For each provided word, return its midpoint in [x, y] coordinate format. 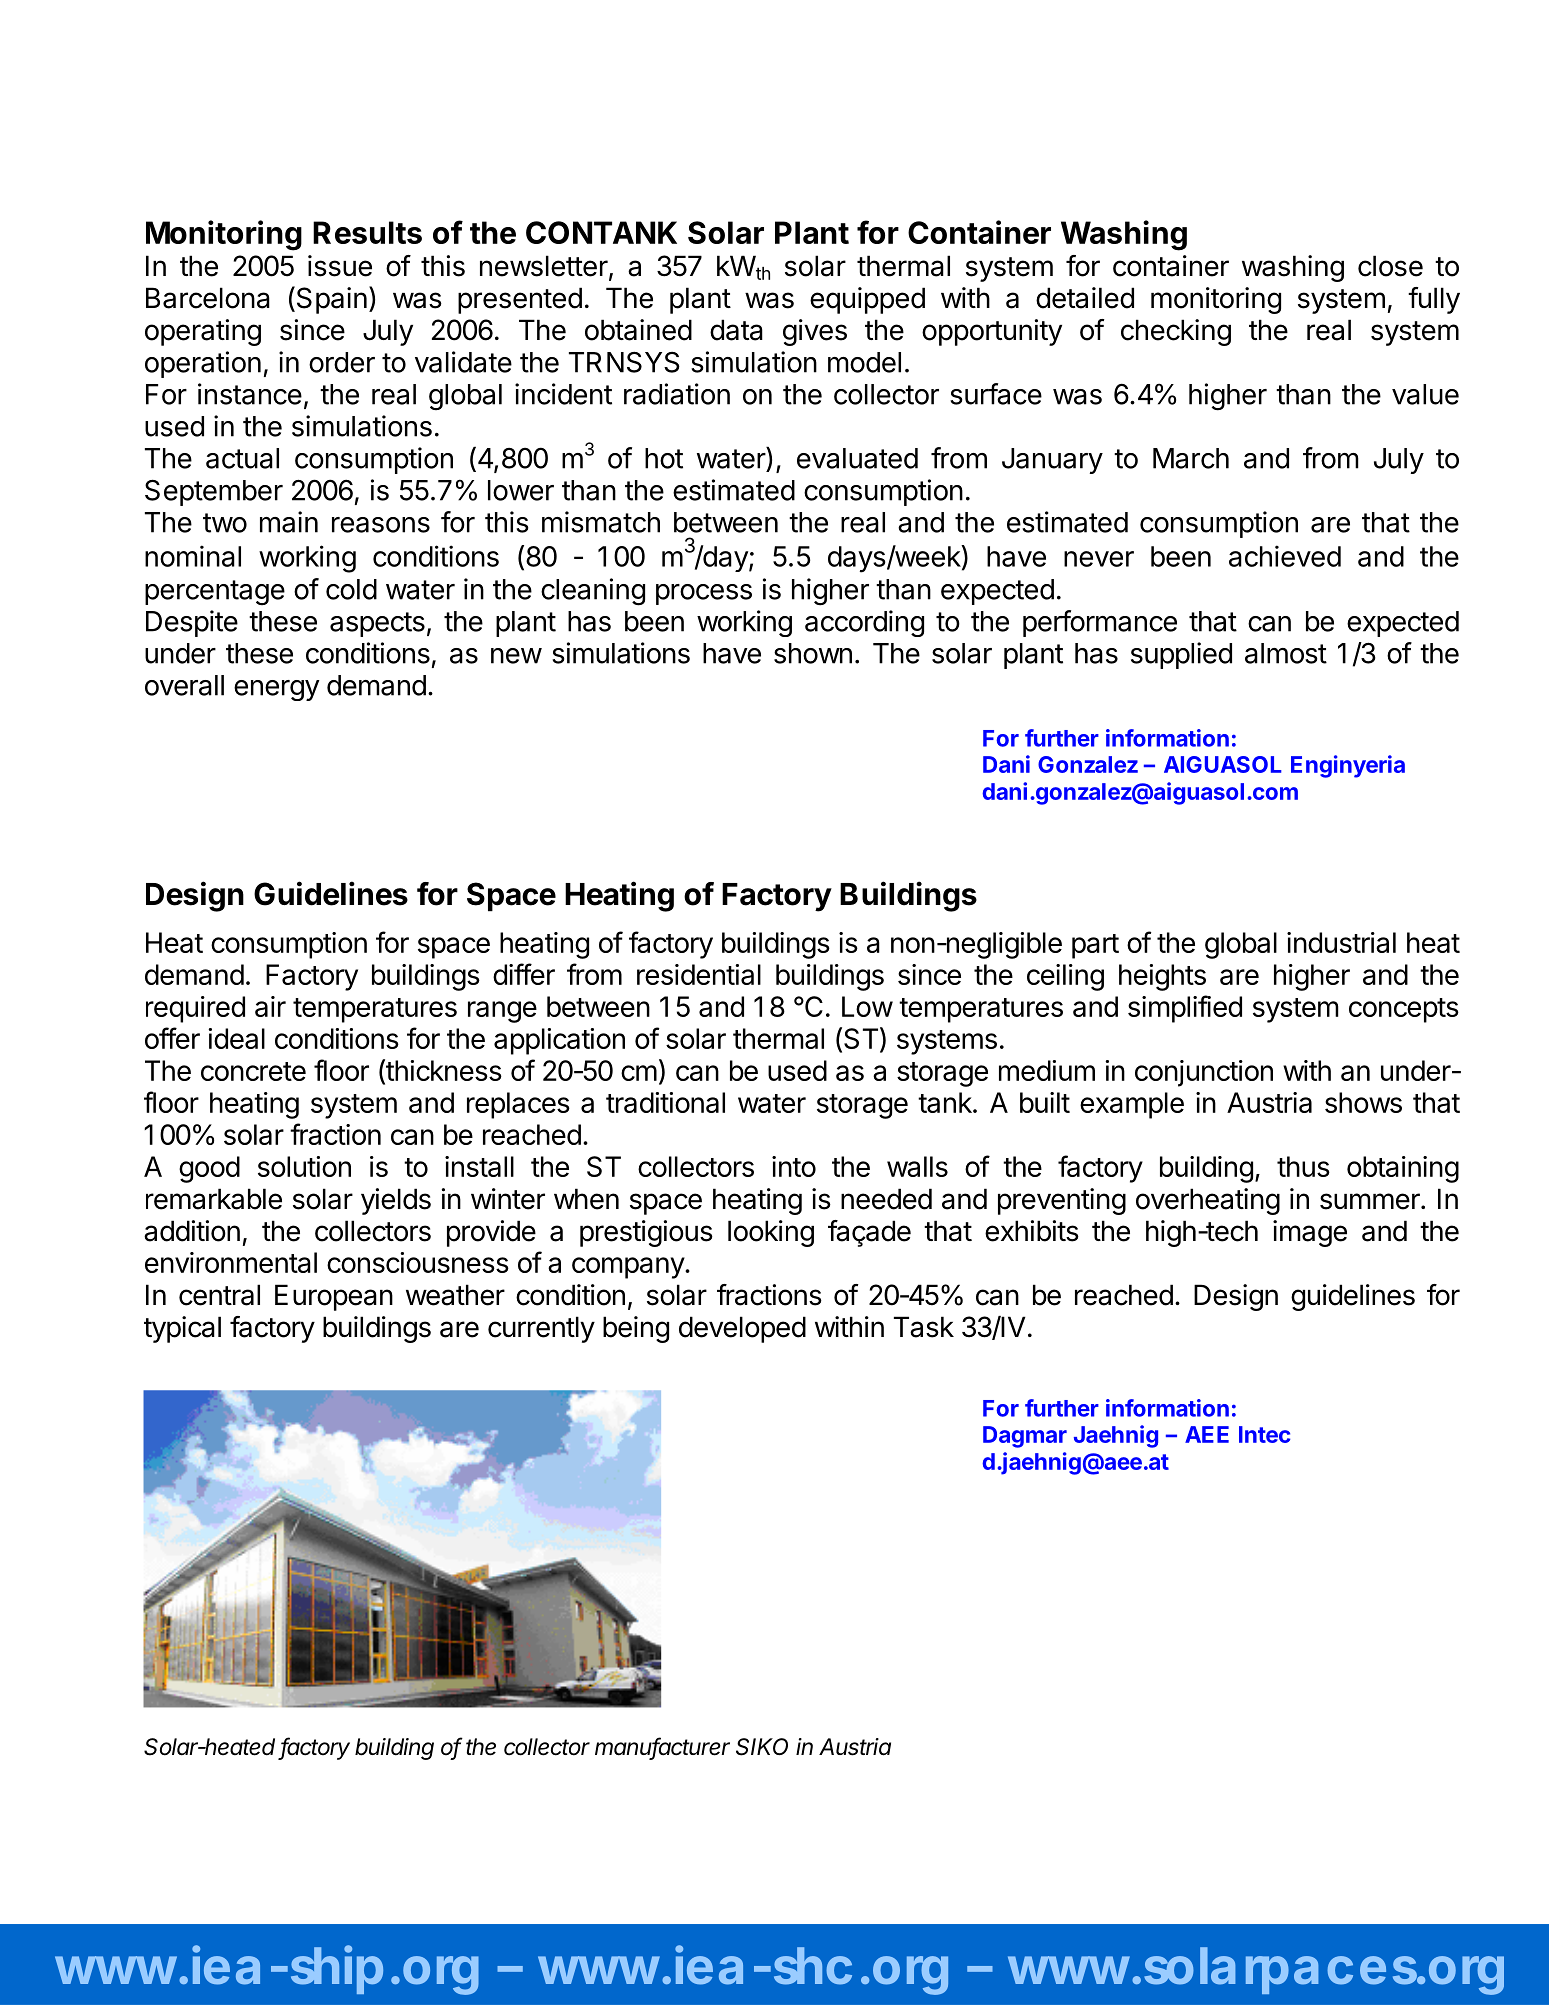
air [270, 1006]
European [334, 1297]
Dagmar [1025, 1437]
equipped [867, 300]
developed [742, 1329]
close [1390, 266]
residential [699, 974]
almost [1286, 653]
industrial [1341, 942]
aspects [377, 624]
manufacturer [662, 1747]
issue [340, 266]
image [1310, 1233]
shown [813, 653]
